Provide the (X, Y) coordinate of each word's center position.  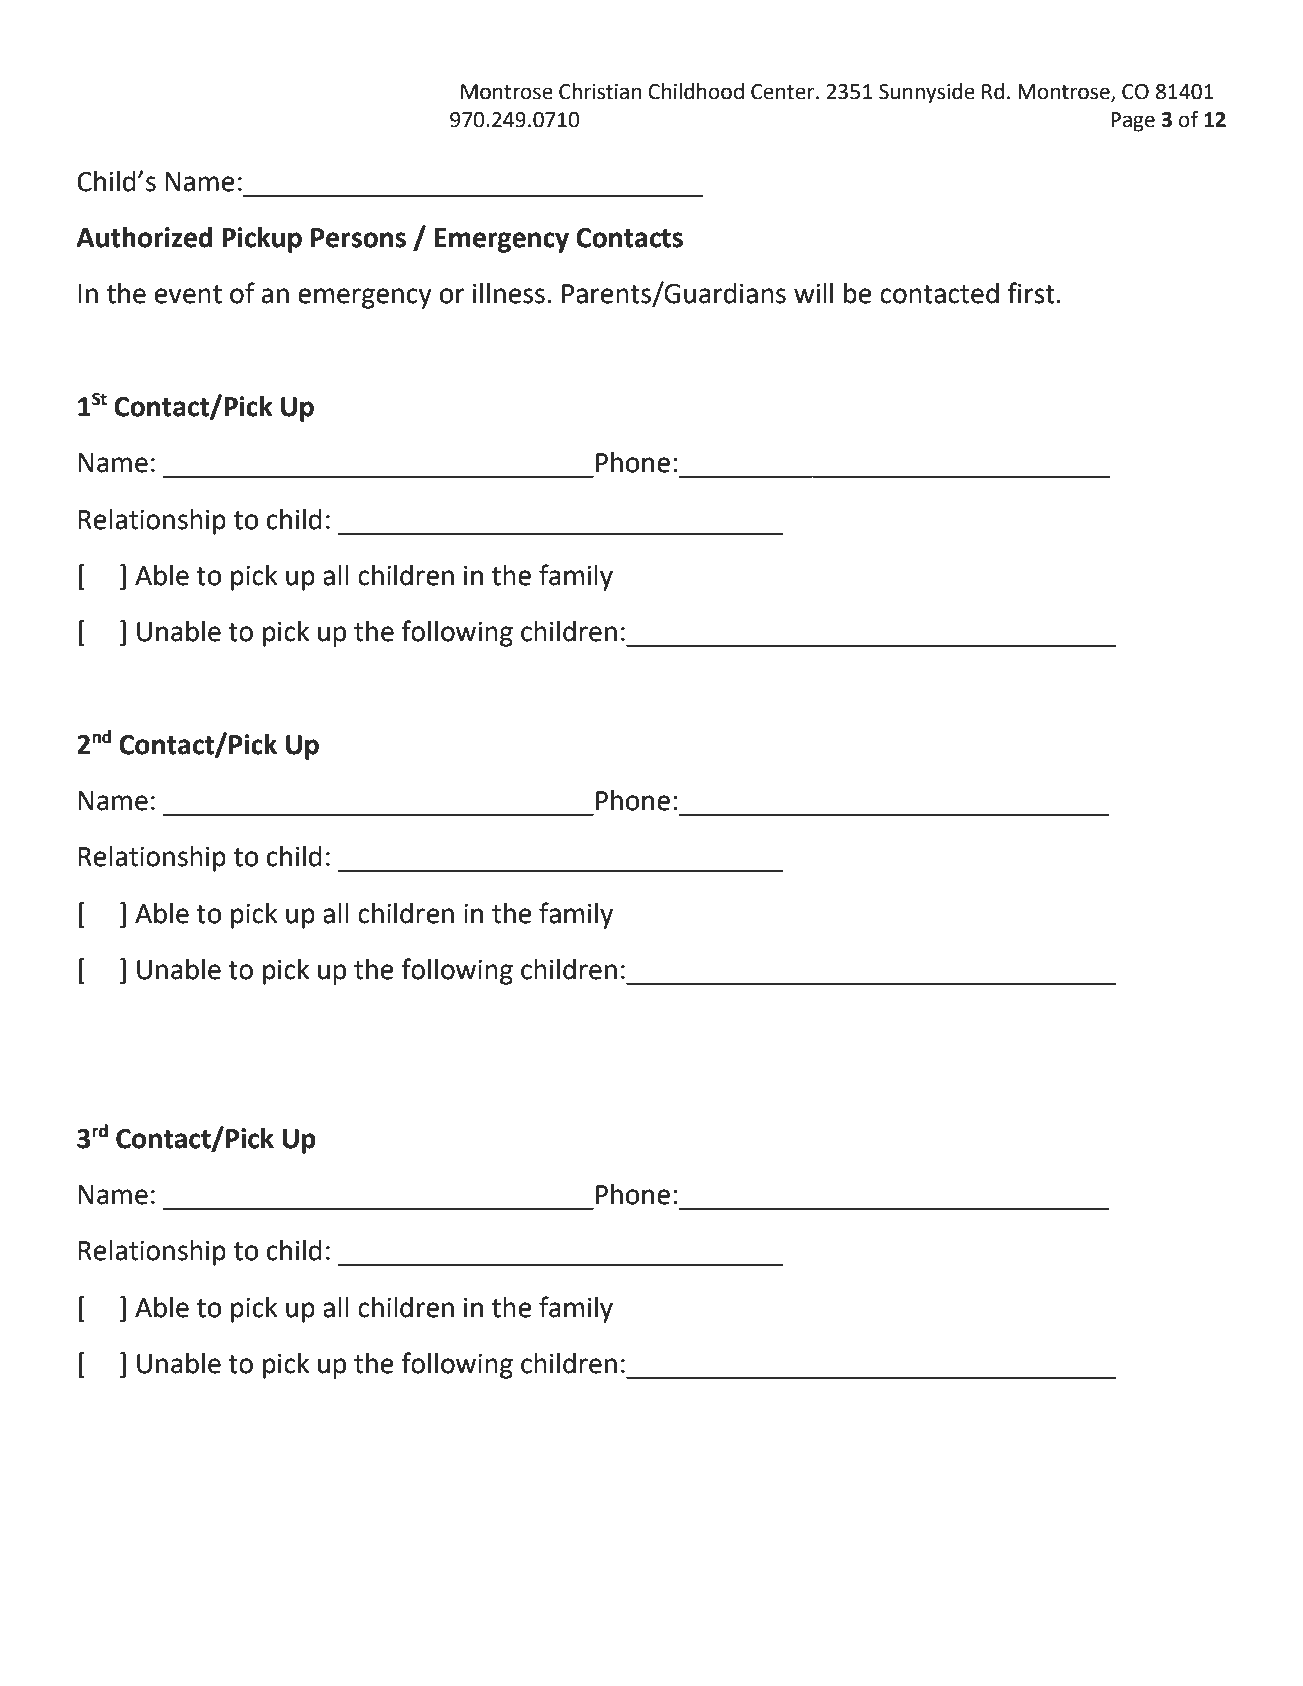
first (1031, 293)
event (188, 294)
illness (509, 293)
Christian (600, 91)
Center (784, 92)
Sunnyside (927, 93)
